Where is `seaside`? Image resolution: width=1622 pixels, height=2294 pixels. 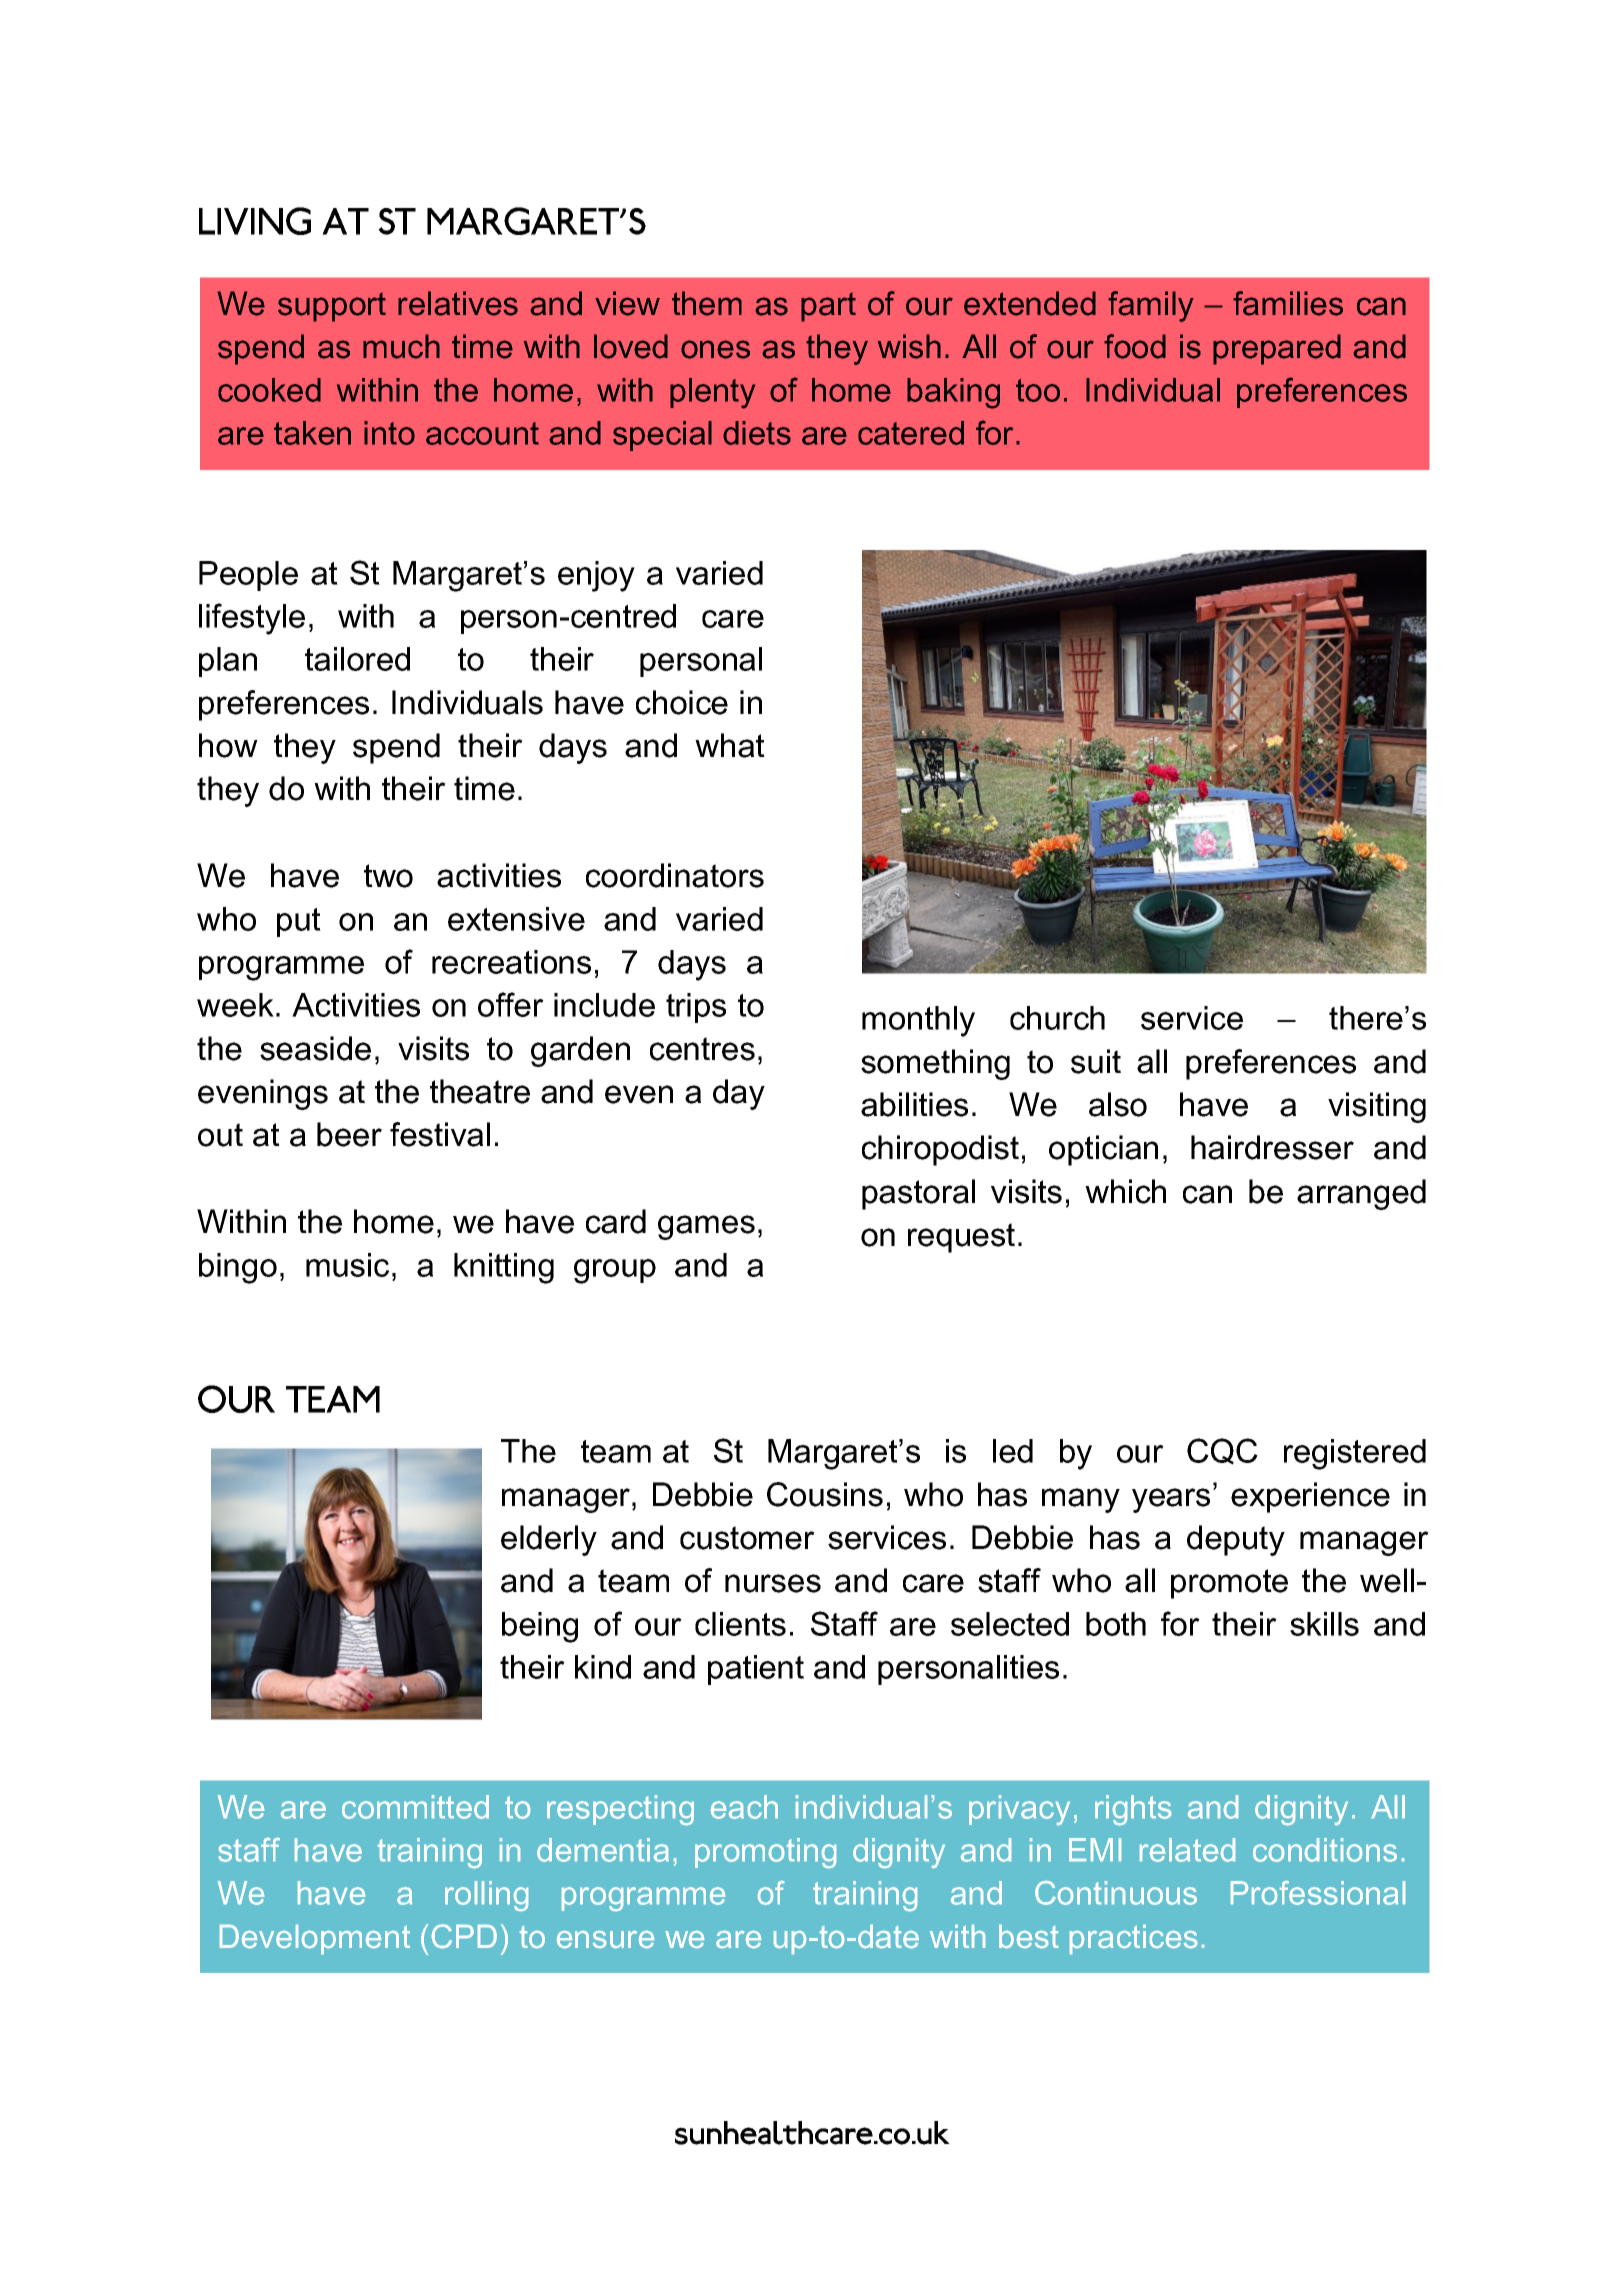 seaside is located at coordinates (315, 1048).
